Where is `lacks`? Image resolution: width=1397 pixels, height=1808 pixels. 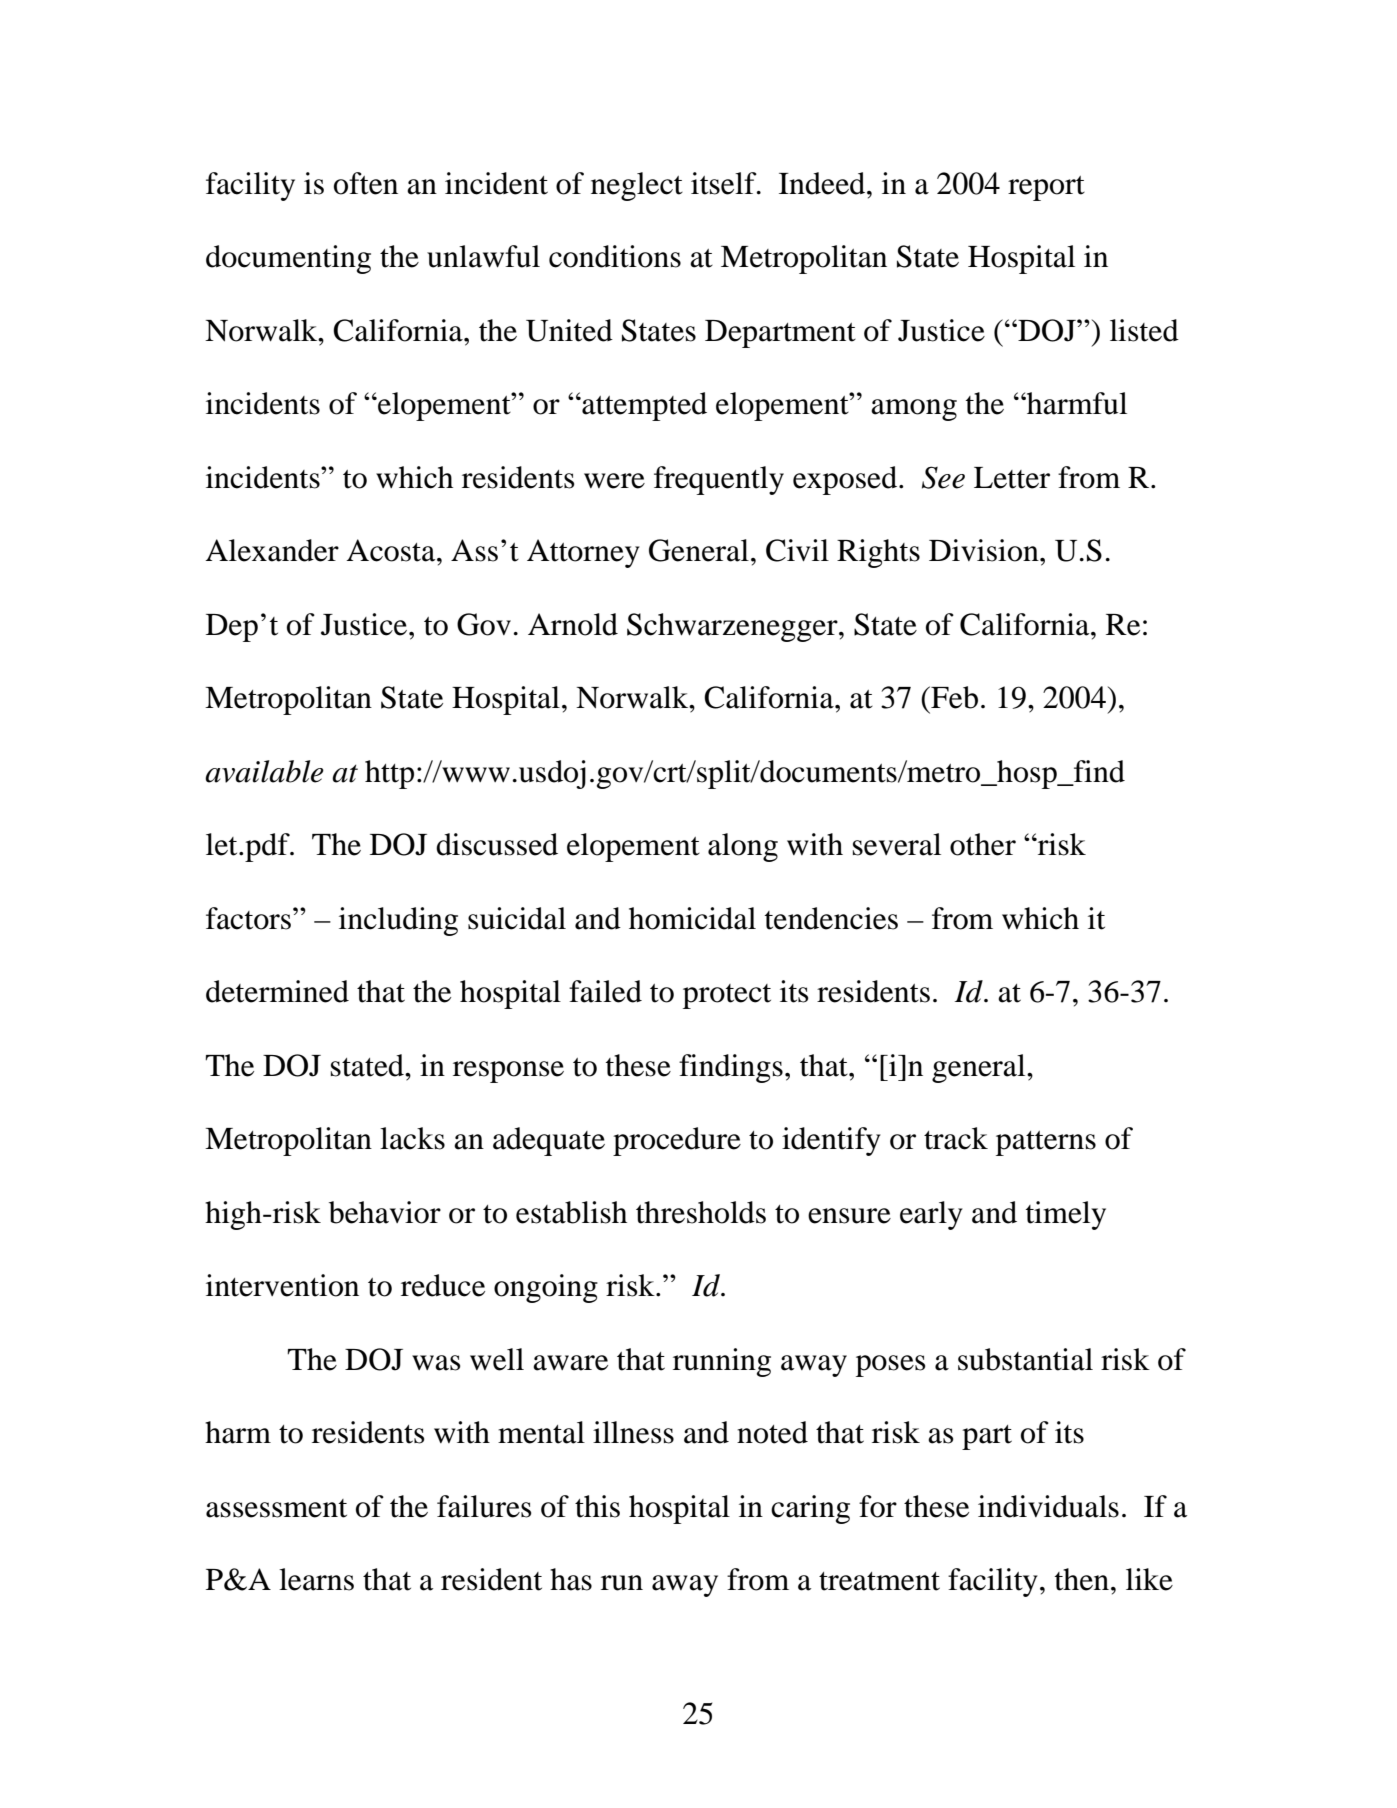
lacks is located at coordinates (412, 1138).
